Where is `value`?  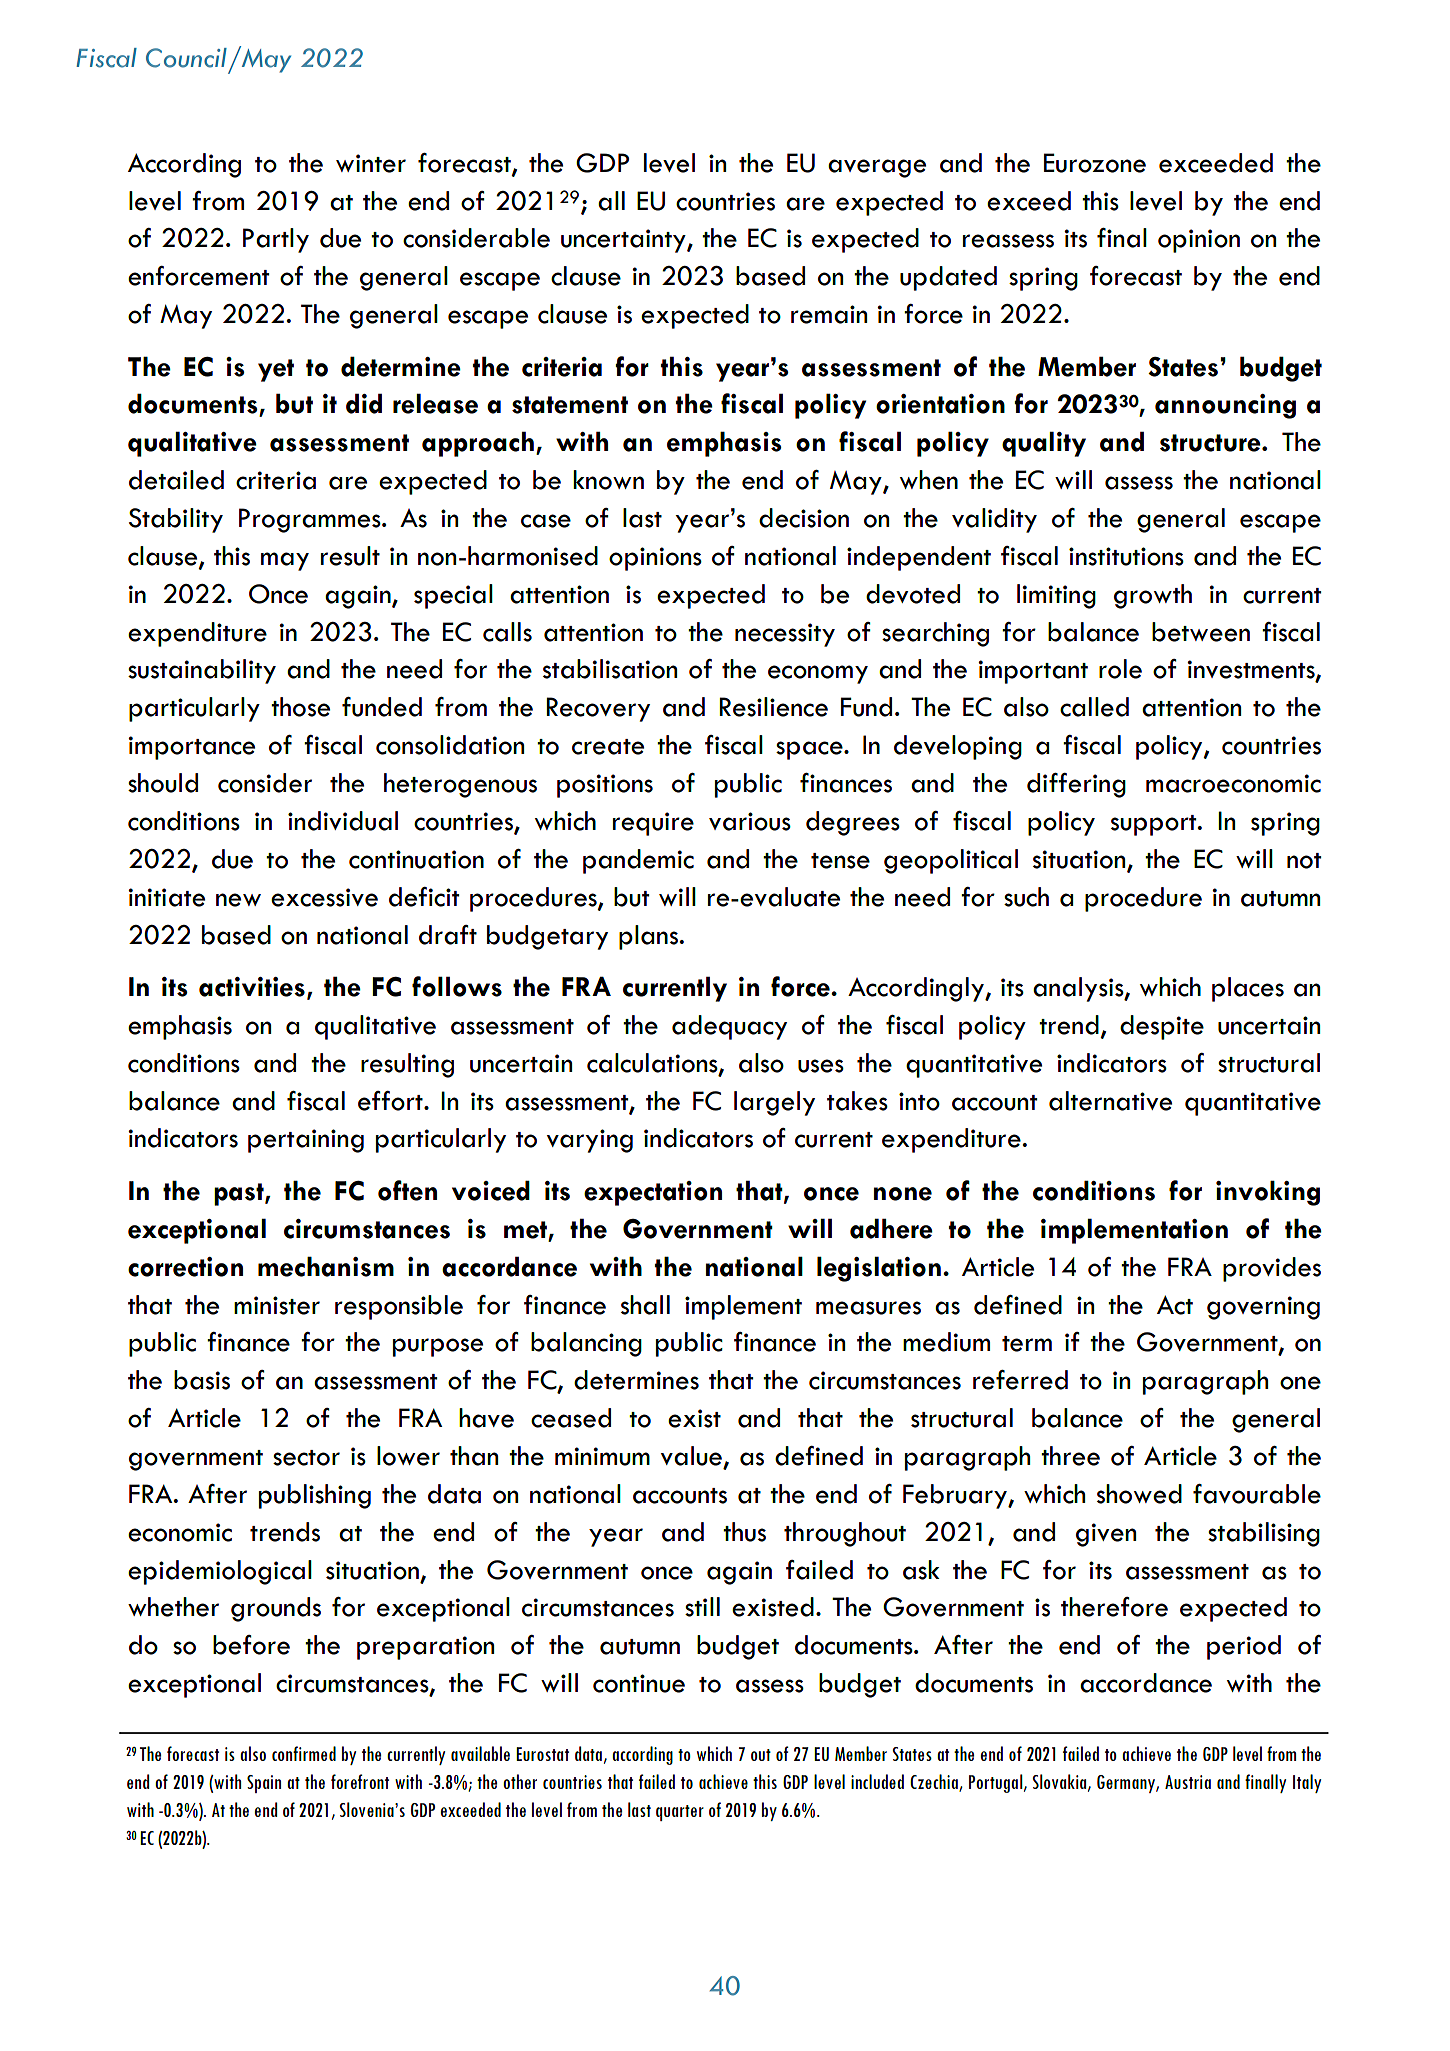
value is located at coordinates (692, 1457).
